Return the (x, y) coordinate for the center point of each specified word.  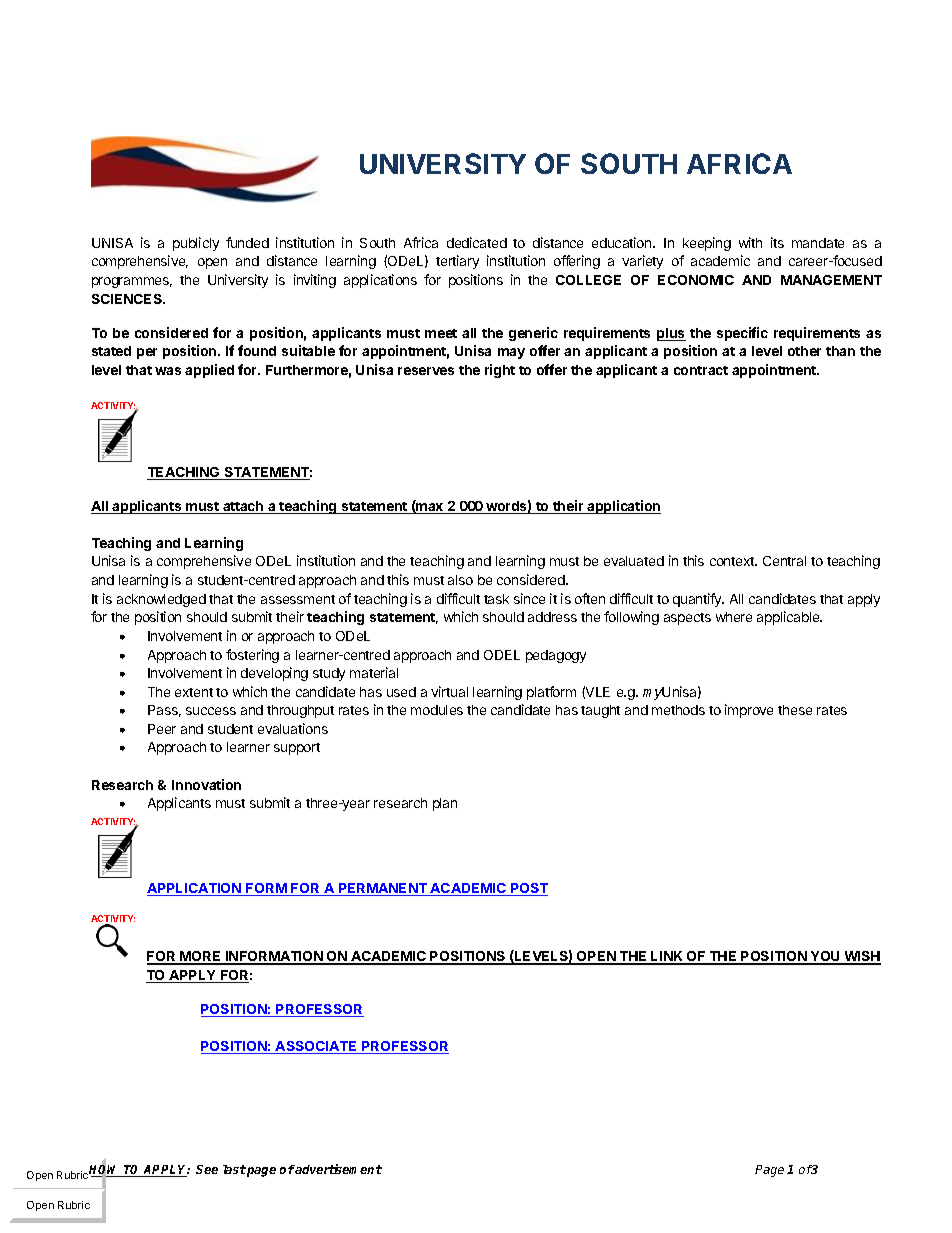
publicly (196, 244)
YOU (825, 957)
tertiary (457, 262)
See (207, 1169)
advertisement (338, 1169)
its (777, 242)
